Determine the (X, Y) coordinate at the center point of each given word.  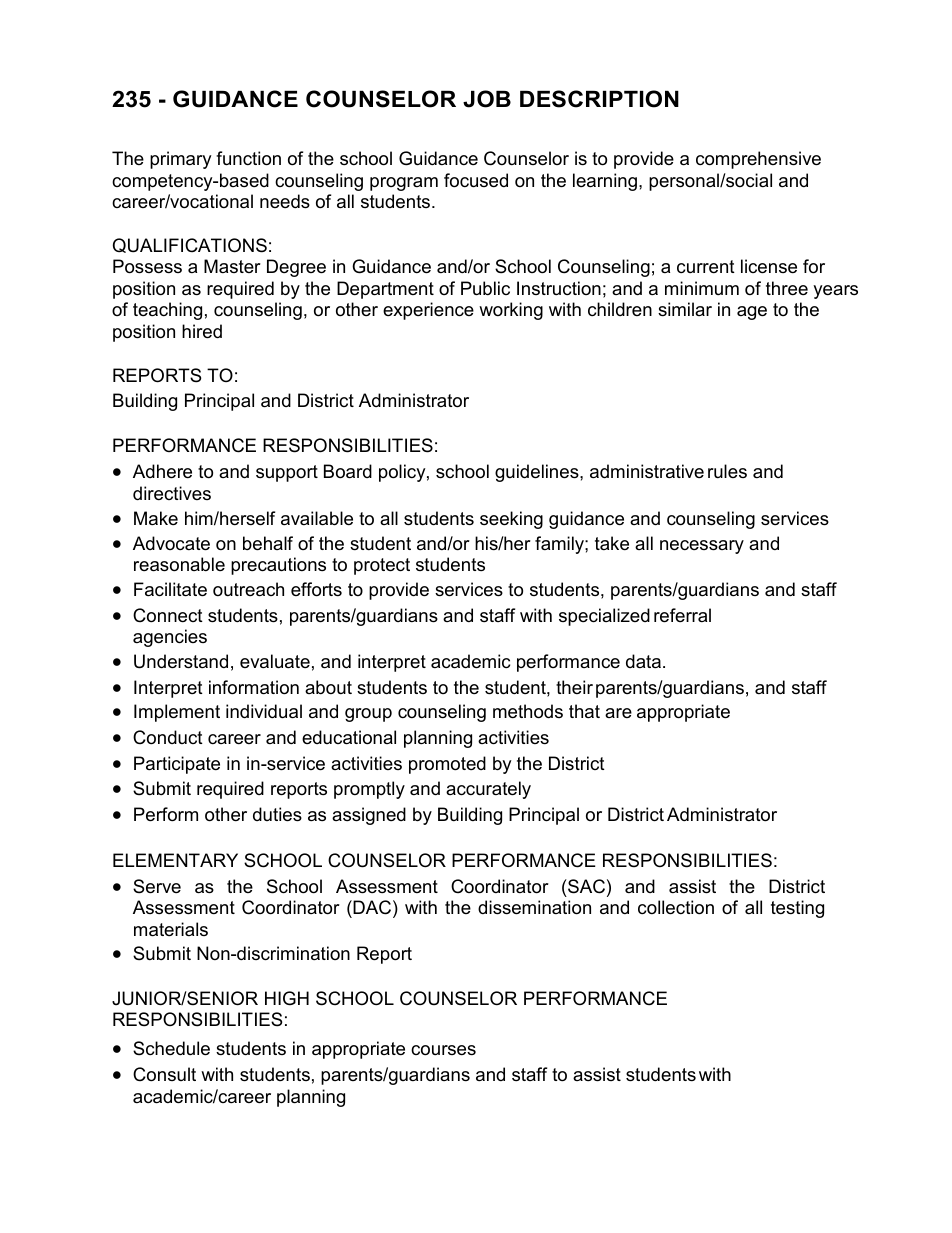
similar (685, 309)
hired (202, 331)
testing (797, 909)
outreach (248, 589)
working (511, 311)
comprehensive (758, 160)
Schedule (171, 1048)
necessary (702, 547)
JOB (487, 99)
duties (277, 814)
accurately (488, 790)
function (248, 158)
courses (443, 1050)
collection (676, 907)
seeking (511, 520)
